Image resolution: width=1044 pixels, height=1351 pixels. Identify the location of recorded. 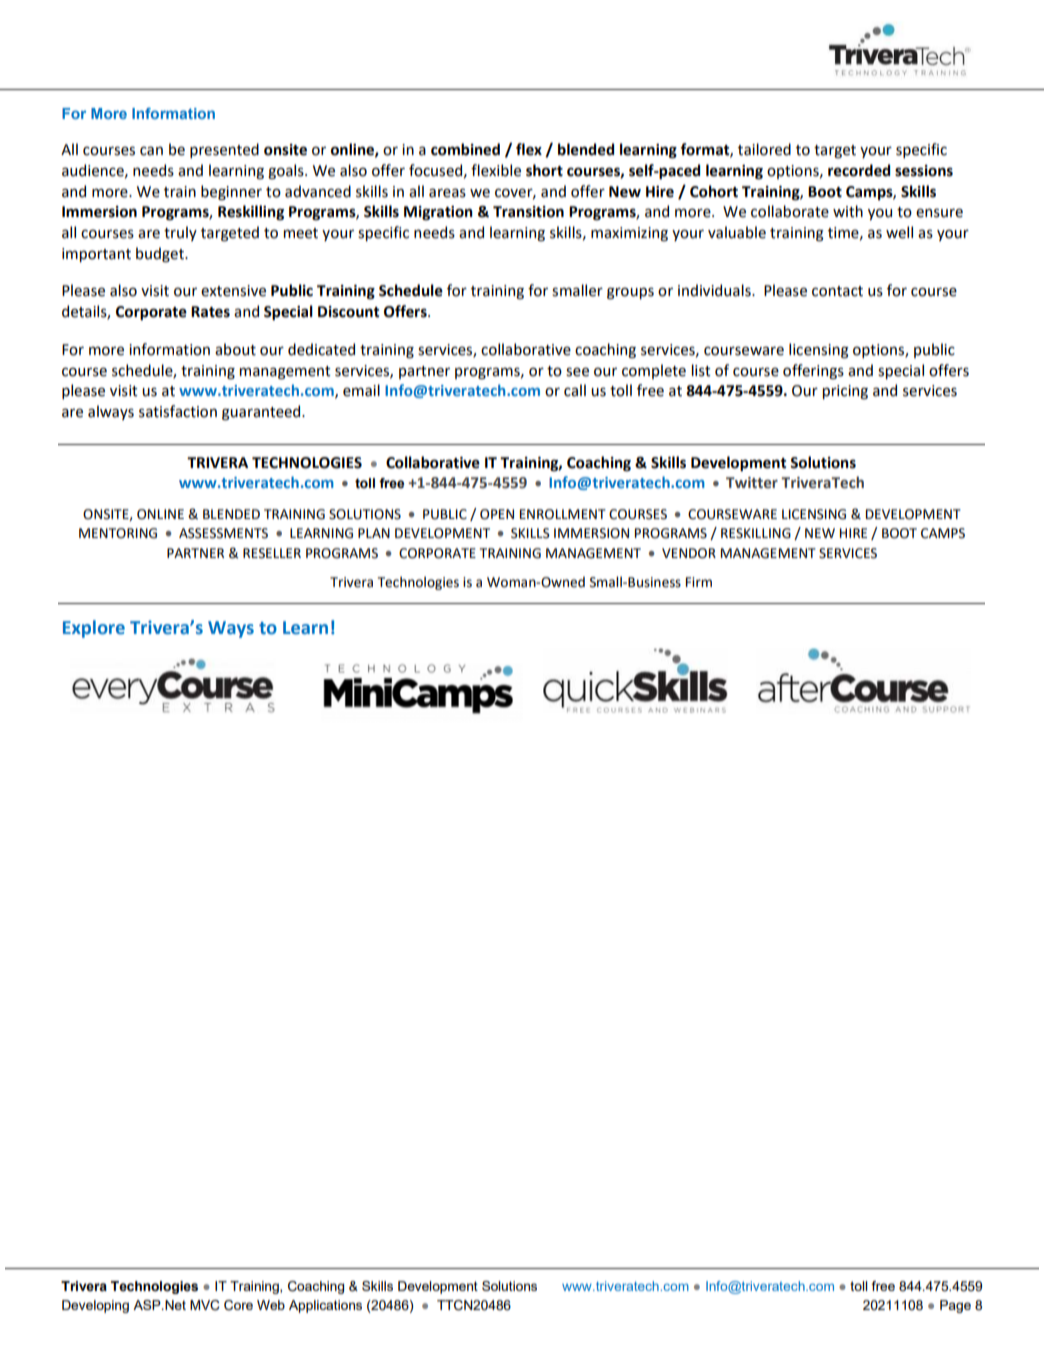
(859, 170).
